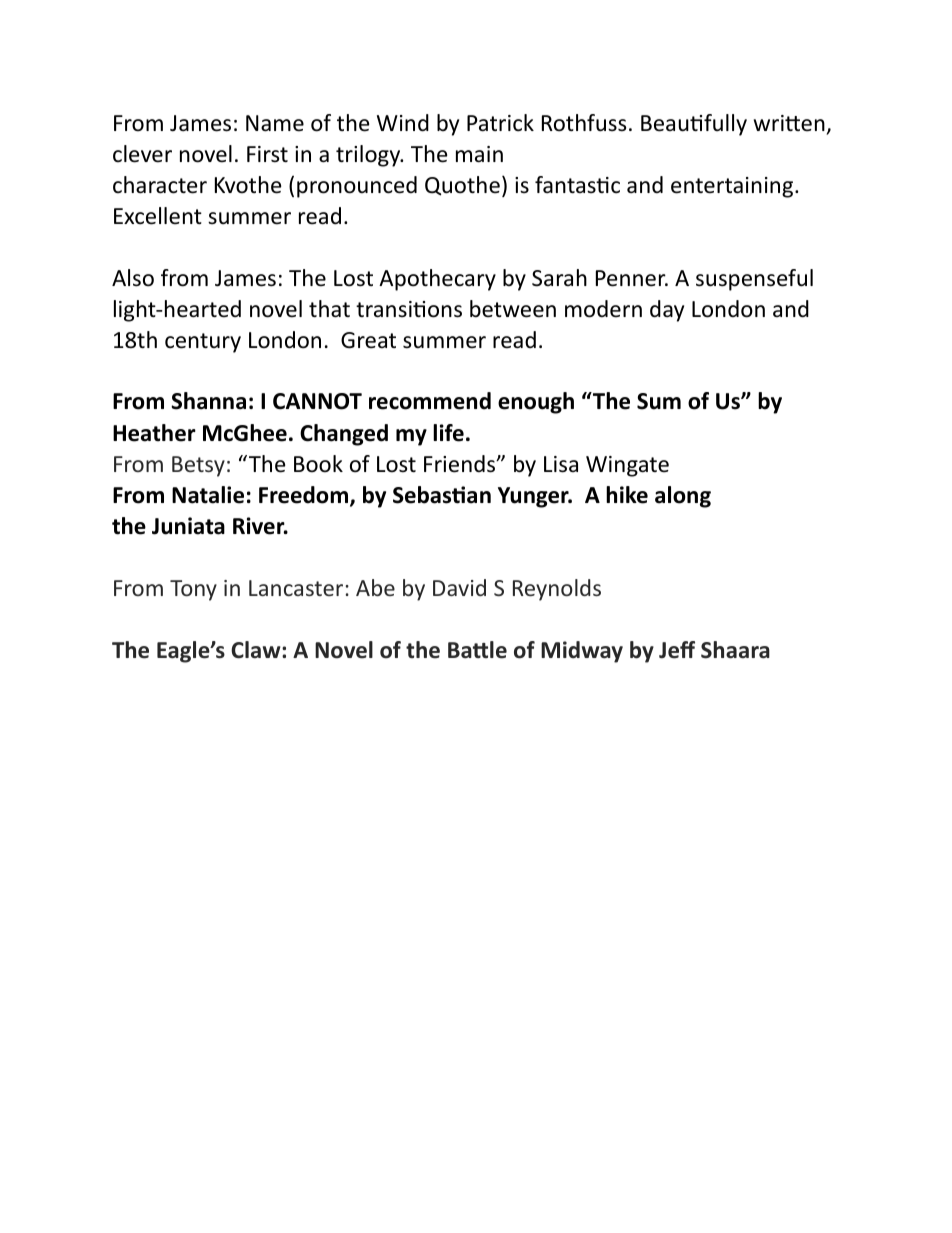 This screenshot has height=1233, width=952. What do you see at coordinates (267, 154) in the screenshot?
I see `First` at bounding box center [267, 154].
